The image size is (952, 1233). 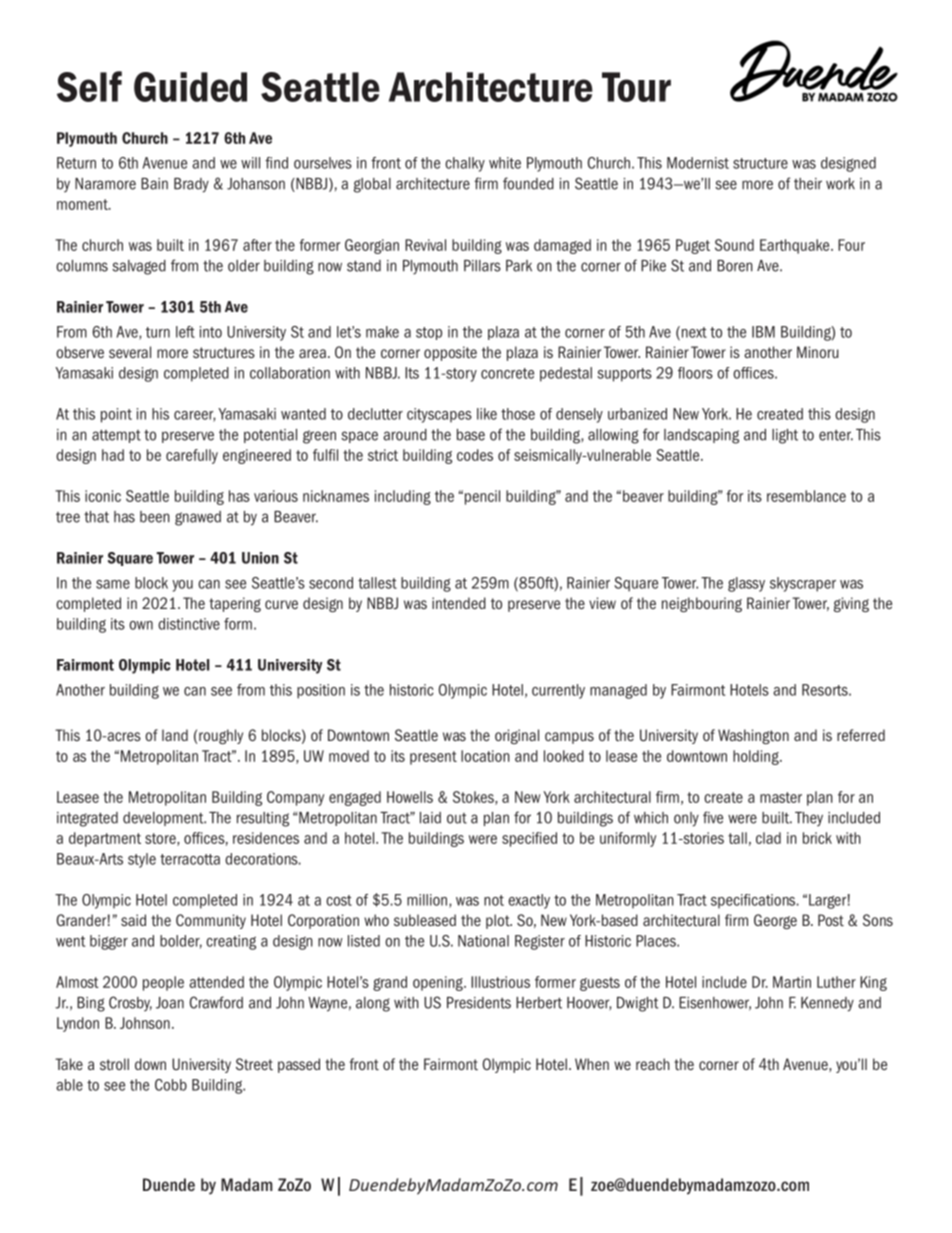 I want to click on intended, so click(x=459, y=603).
